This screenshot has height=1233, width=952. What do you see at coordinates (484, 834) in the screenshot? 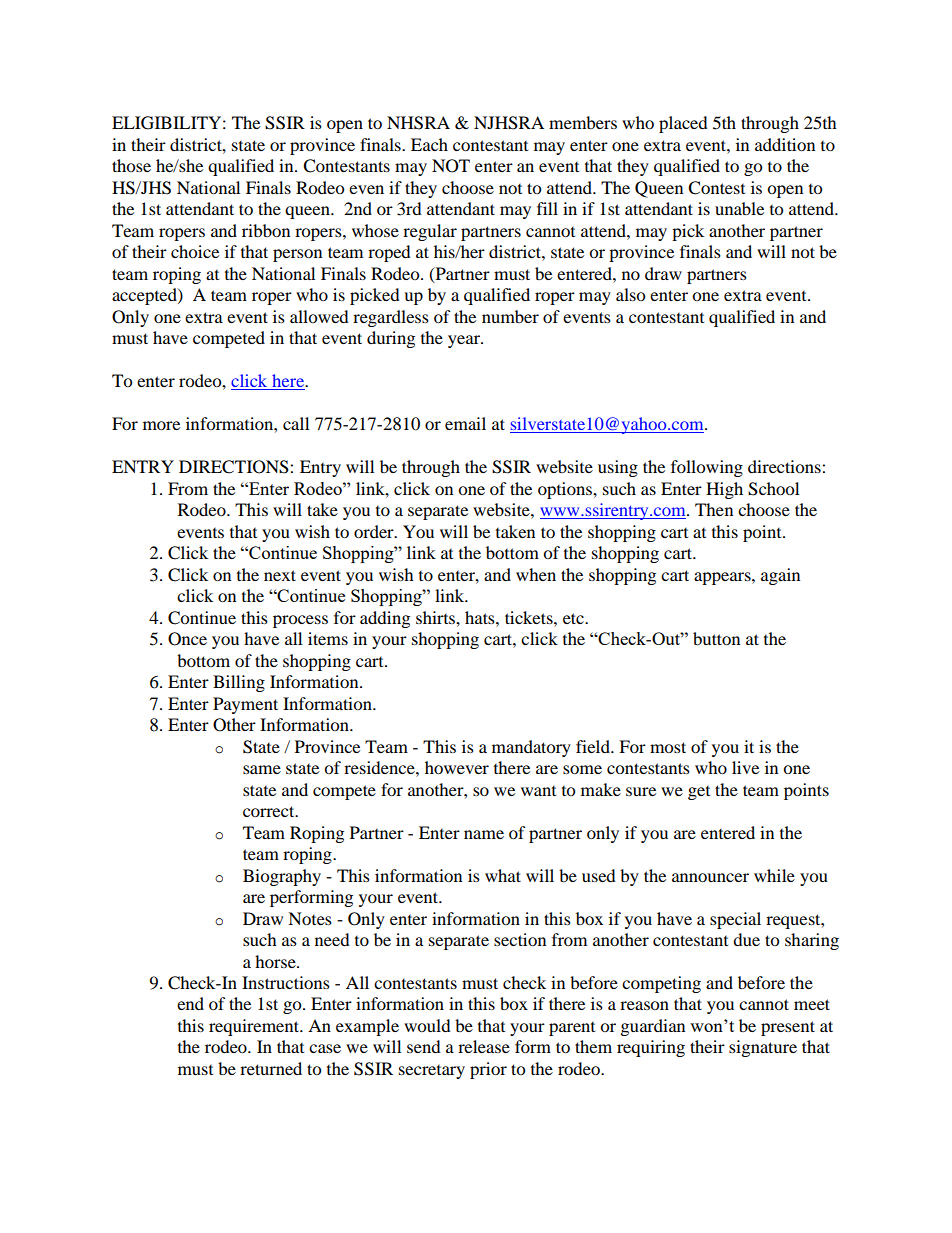
I see `name` at bounding box center [484, 834].
